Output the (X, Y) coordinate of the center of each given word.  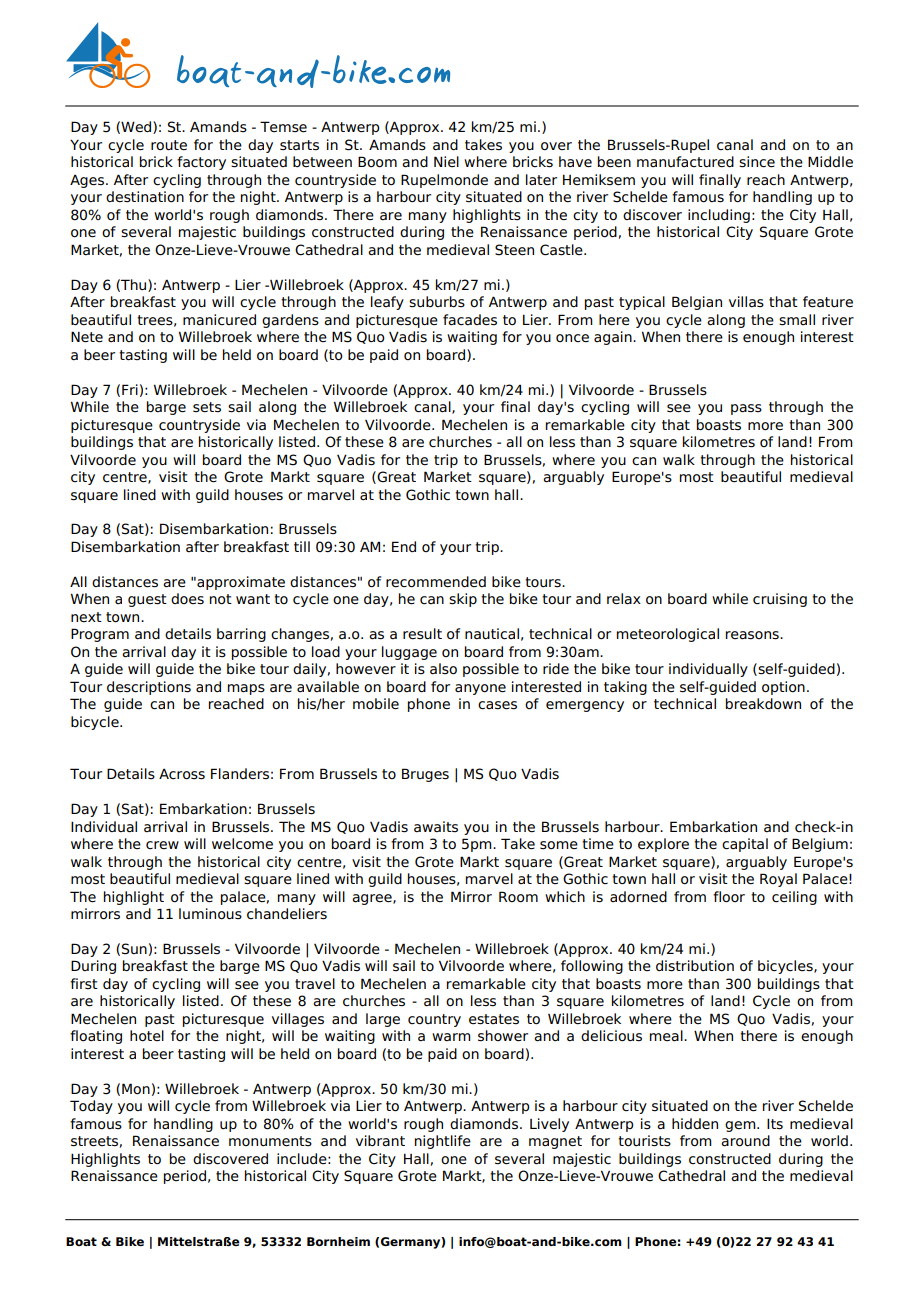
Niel (446, 161)
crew (162, 845)
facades (470, 320)
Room (518, 897)
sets (207, 407)
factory (201, 163)
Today (91, 1107)
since (757, 162)
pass (746, 409)
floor (729, 897)
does (187, 599)
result (422, 634)
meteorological (668, 635)
